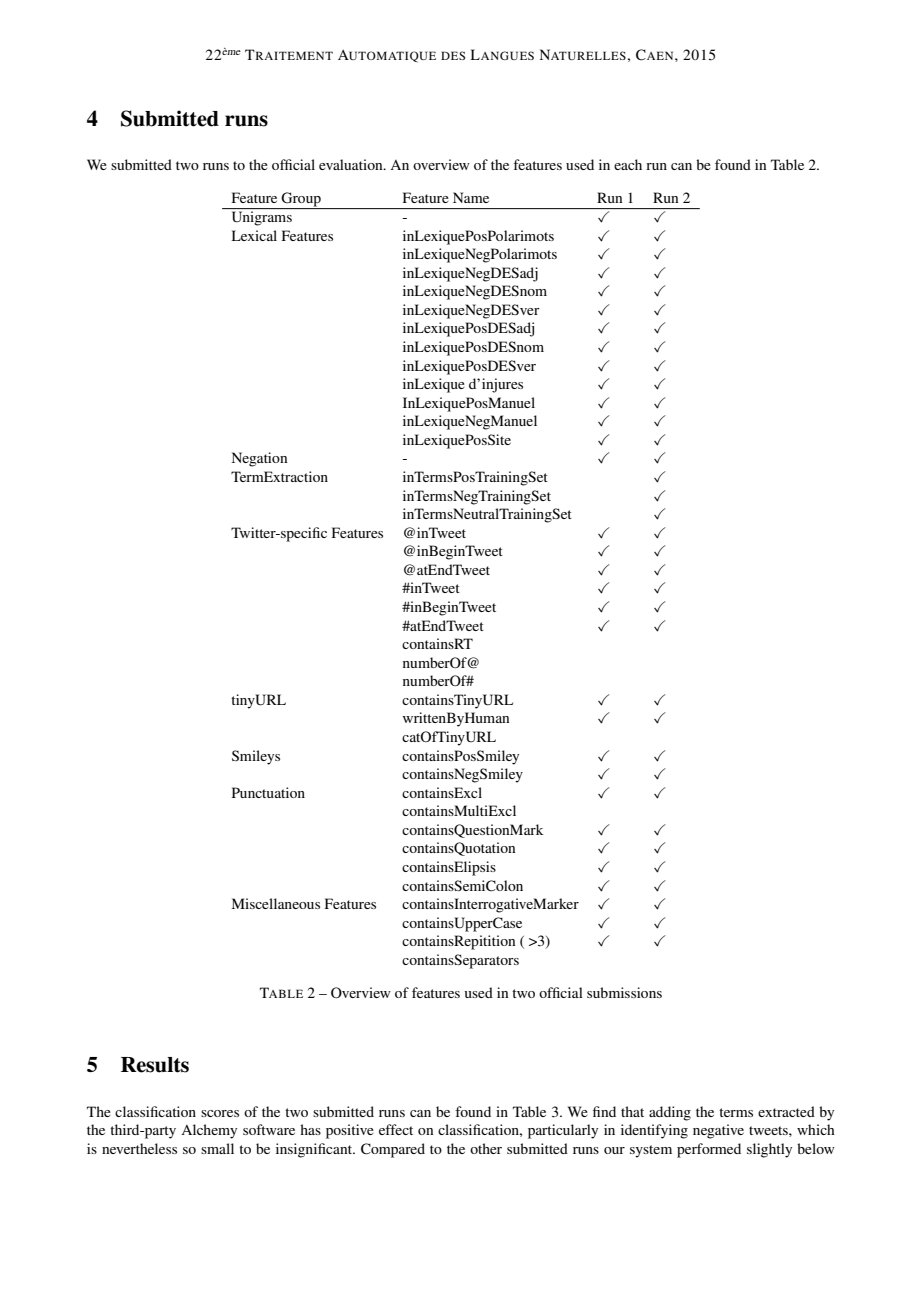 This image has height=1308, width=924. I want to click on Punctuation, so click(268, 792).
